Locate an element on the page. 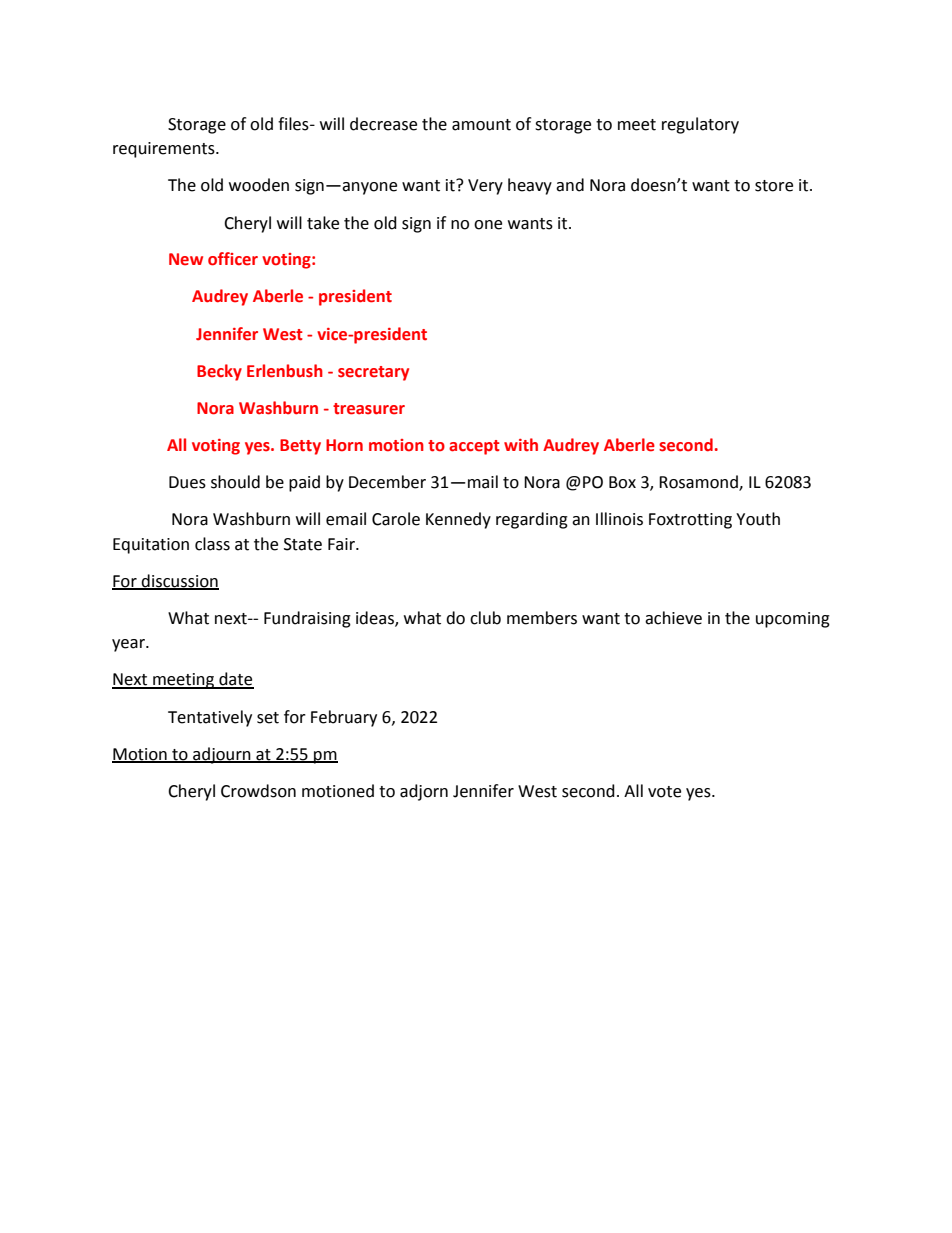 The height and width of the image is (1233, 952). class is located at coordinates (212, 544).
